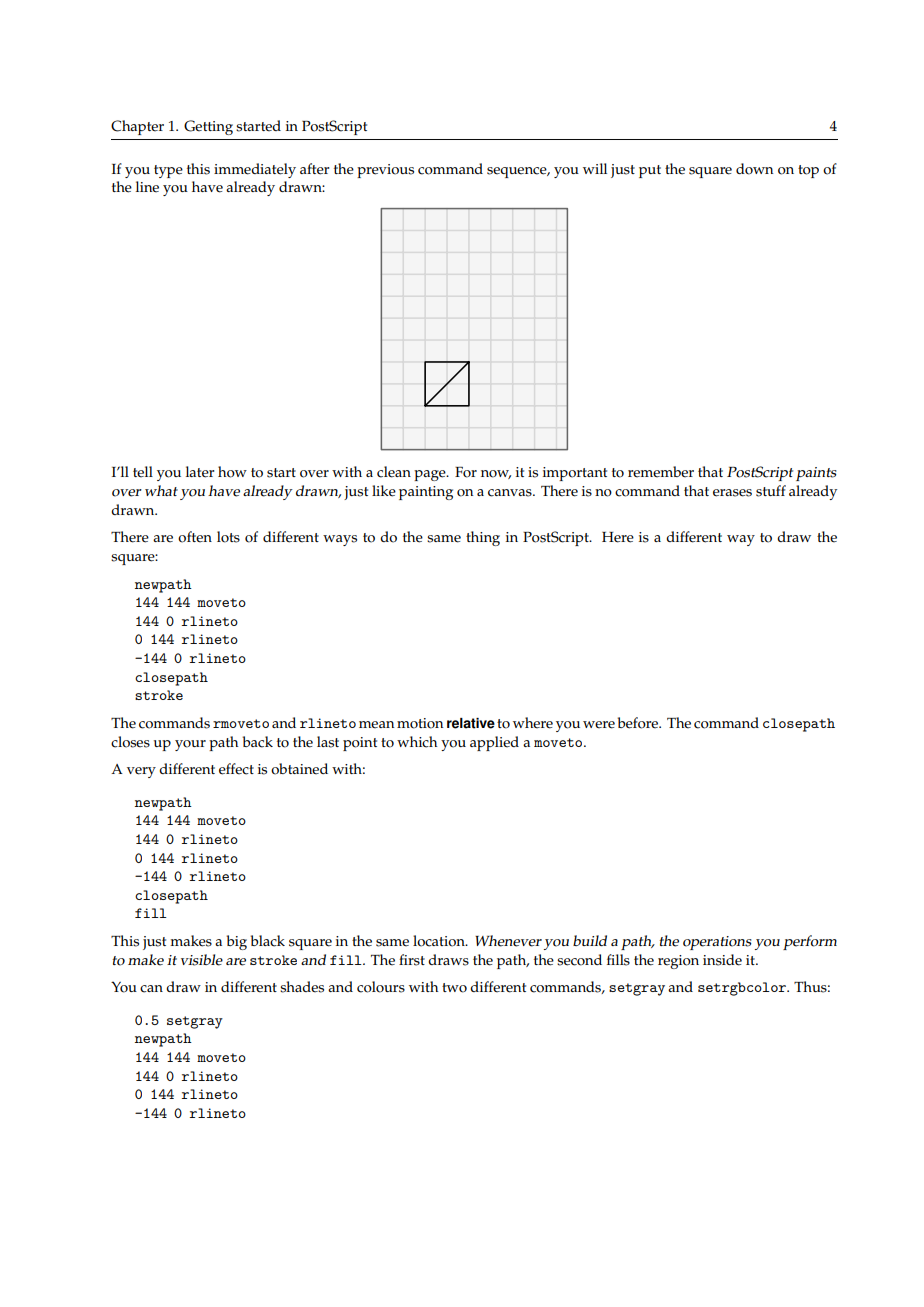 The width and height of the image is (924, 1307). Describe the element at coordinates (200, 472) in the image. I see `later` at that location.
